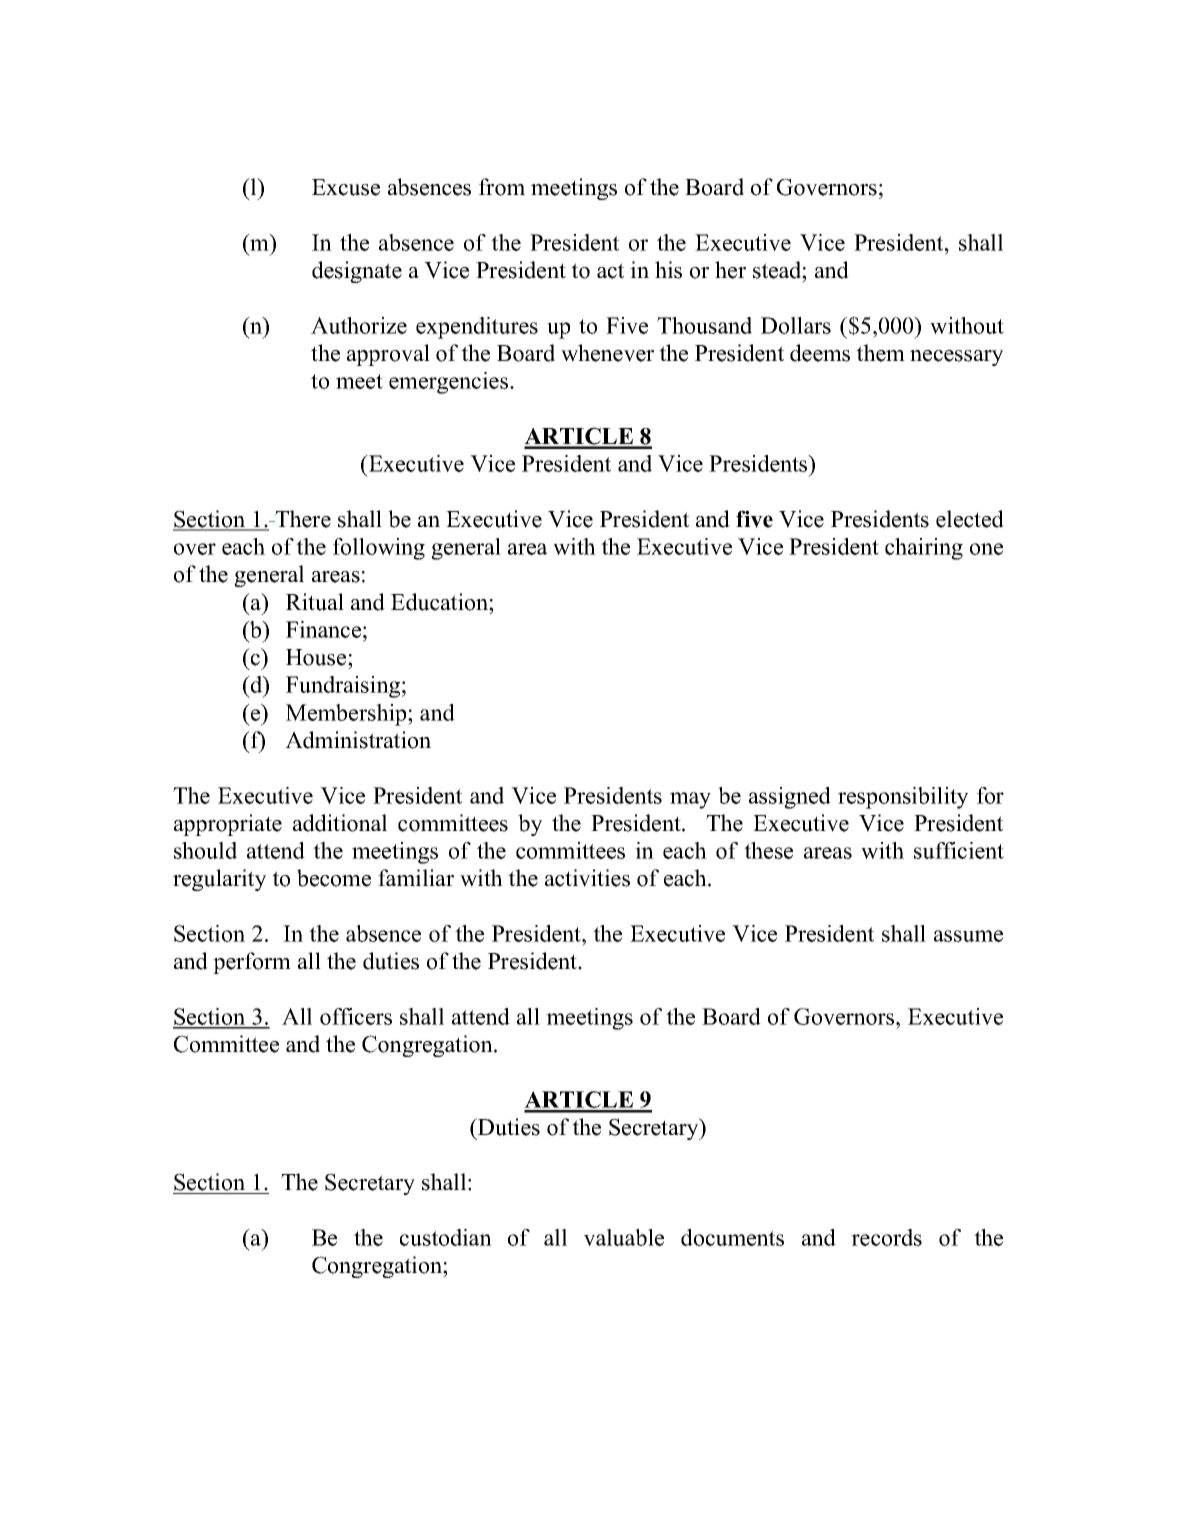 The height and width of the screenshot is (1523, 1177). What do you see at coordinates (446, 1237) in the screenshot?
I see `custodian` at bounding box center [446, 1237].
